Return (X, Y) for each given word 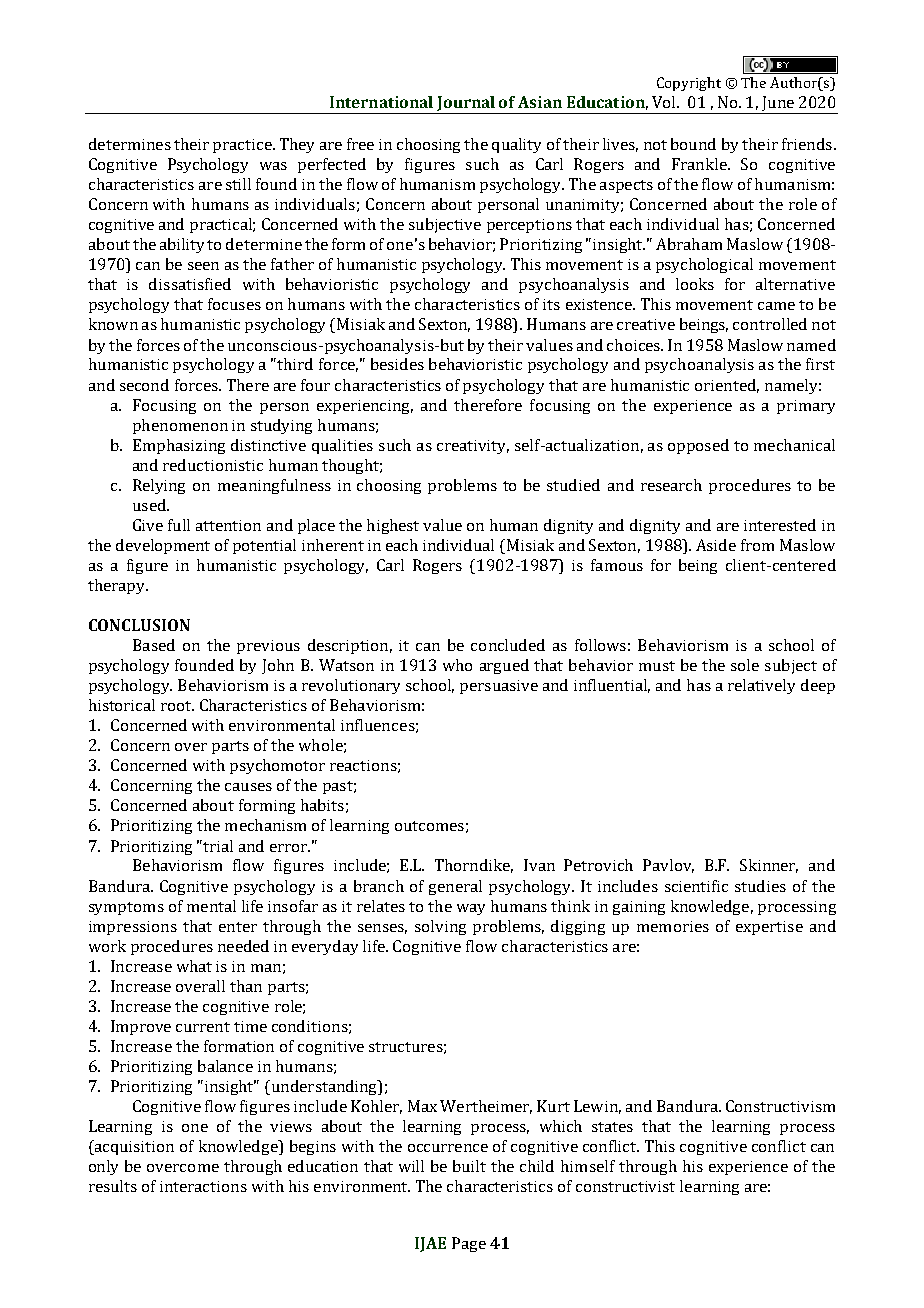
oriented (727, 386)
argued (504, 666)
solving (440, 927)
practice (243, 146)
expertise (769, 928)
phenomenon (180, 426)
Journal (466, 103)
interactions (203, 1186)
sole (745, 665)
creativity (473, 447)
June (778, 103)
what (194, 966)
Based (154, 645)
